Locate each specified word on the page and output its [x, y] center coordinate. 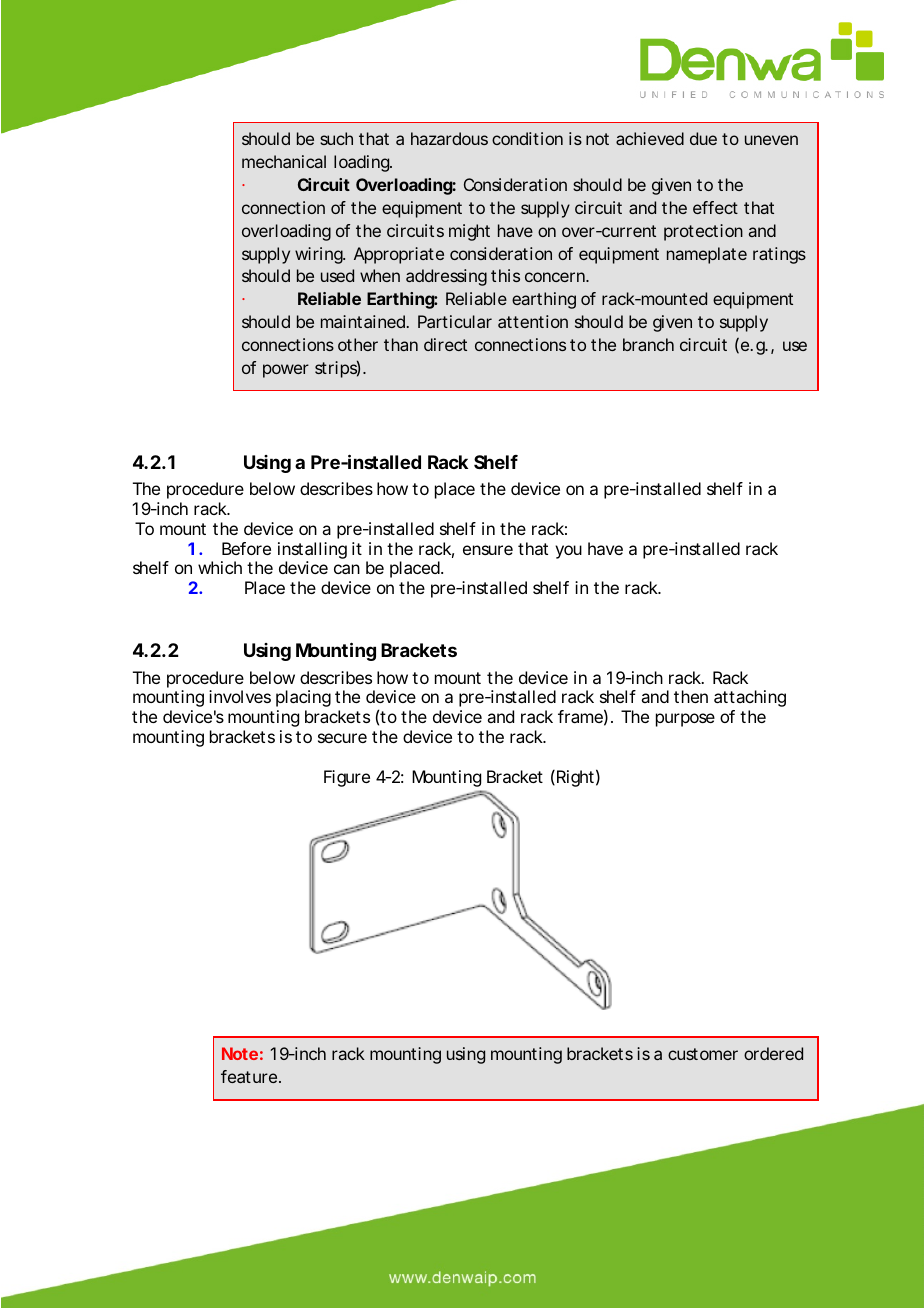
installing [312, 550]
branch [648, 344]
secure [342, 738]
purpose [685, 720]
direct [445, 344]
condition [527, 138]
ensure [488, 550]
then [691, 696]
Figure [347, 778]
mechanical [284, 161]
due [703, 138]
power [286, 371]
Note [240, 1053]
